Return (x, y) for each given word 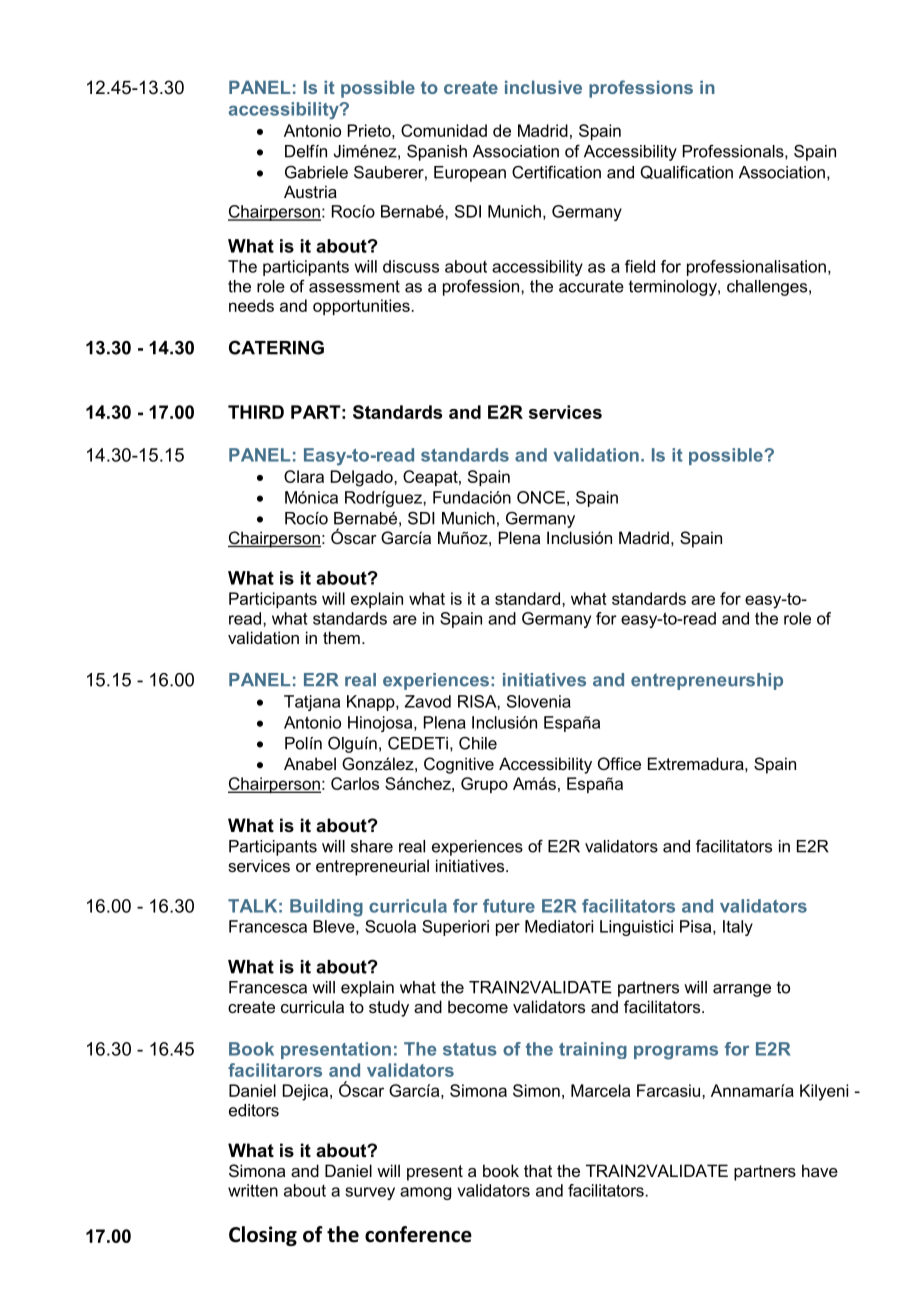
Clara (304, 476)
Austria (310, 191)
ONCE (541, 497)
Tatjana (312, 703)
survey (370, 1193)
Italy (738, 928)
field (640, 266)
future (509, 906)
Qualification (686, 172)
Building (326, 908)
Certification (556, 172)
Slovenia (539, 701)
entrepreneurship (707, 681)
